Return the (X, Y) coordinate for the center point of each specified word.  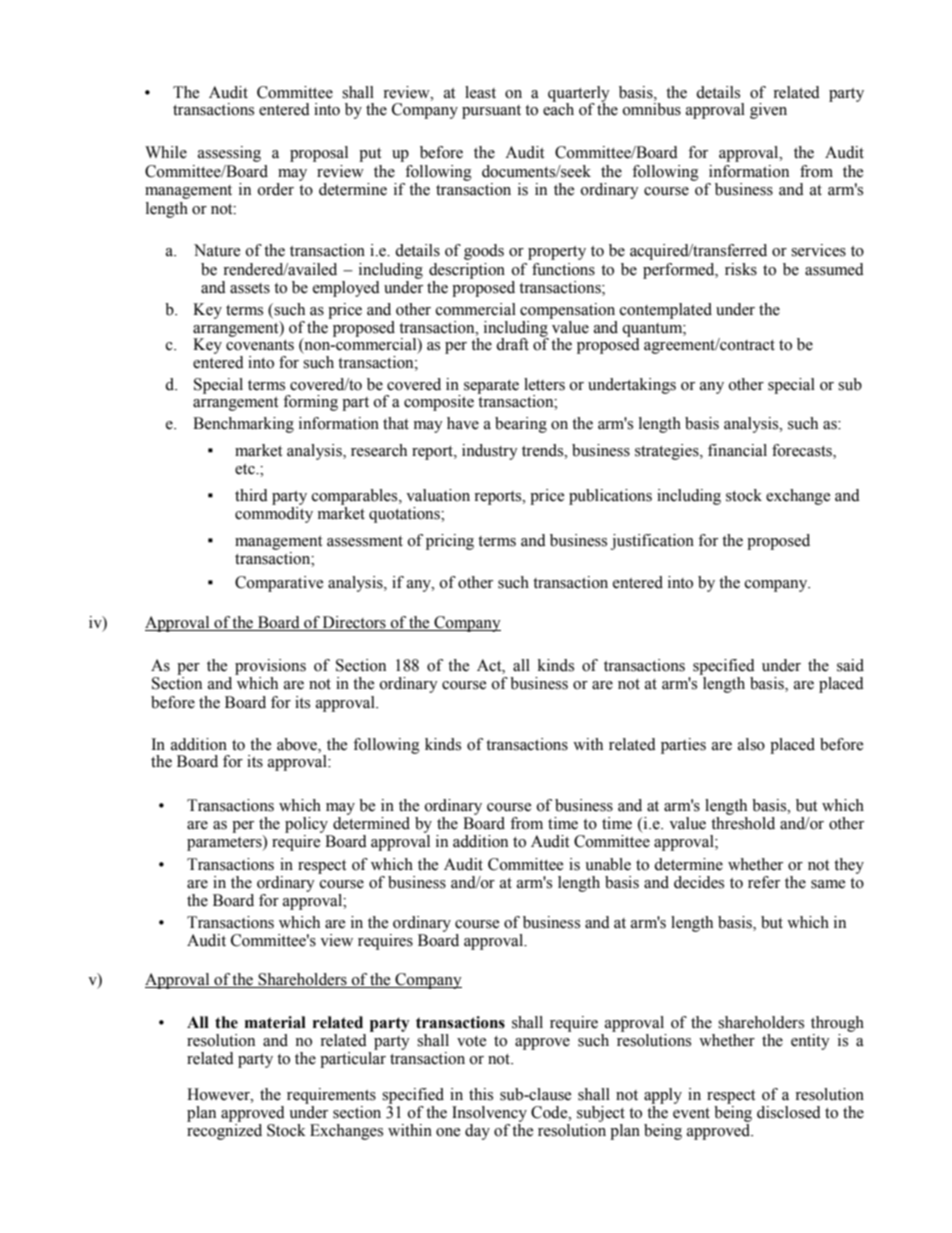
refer (764, 882)
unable (608, 864)
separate (491, 387)
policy (306, 825)
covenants (260, 345)
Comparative (279, 584)
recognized (224, 1132)
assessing (229, 154)
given (768, 111)
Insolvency (489, 1114)
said (850, 665)
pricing (450, 542)
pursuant (491, 112)
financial (737, 450)
